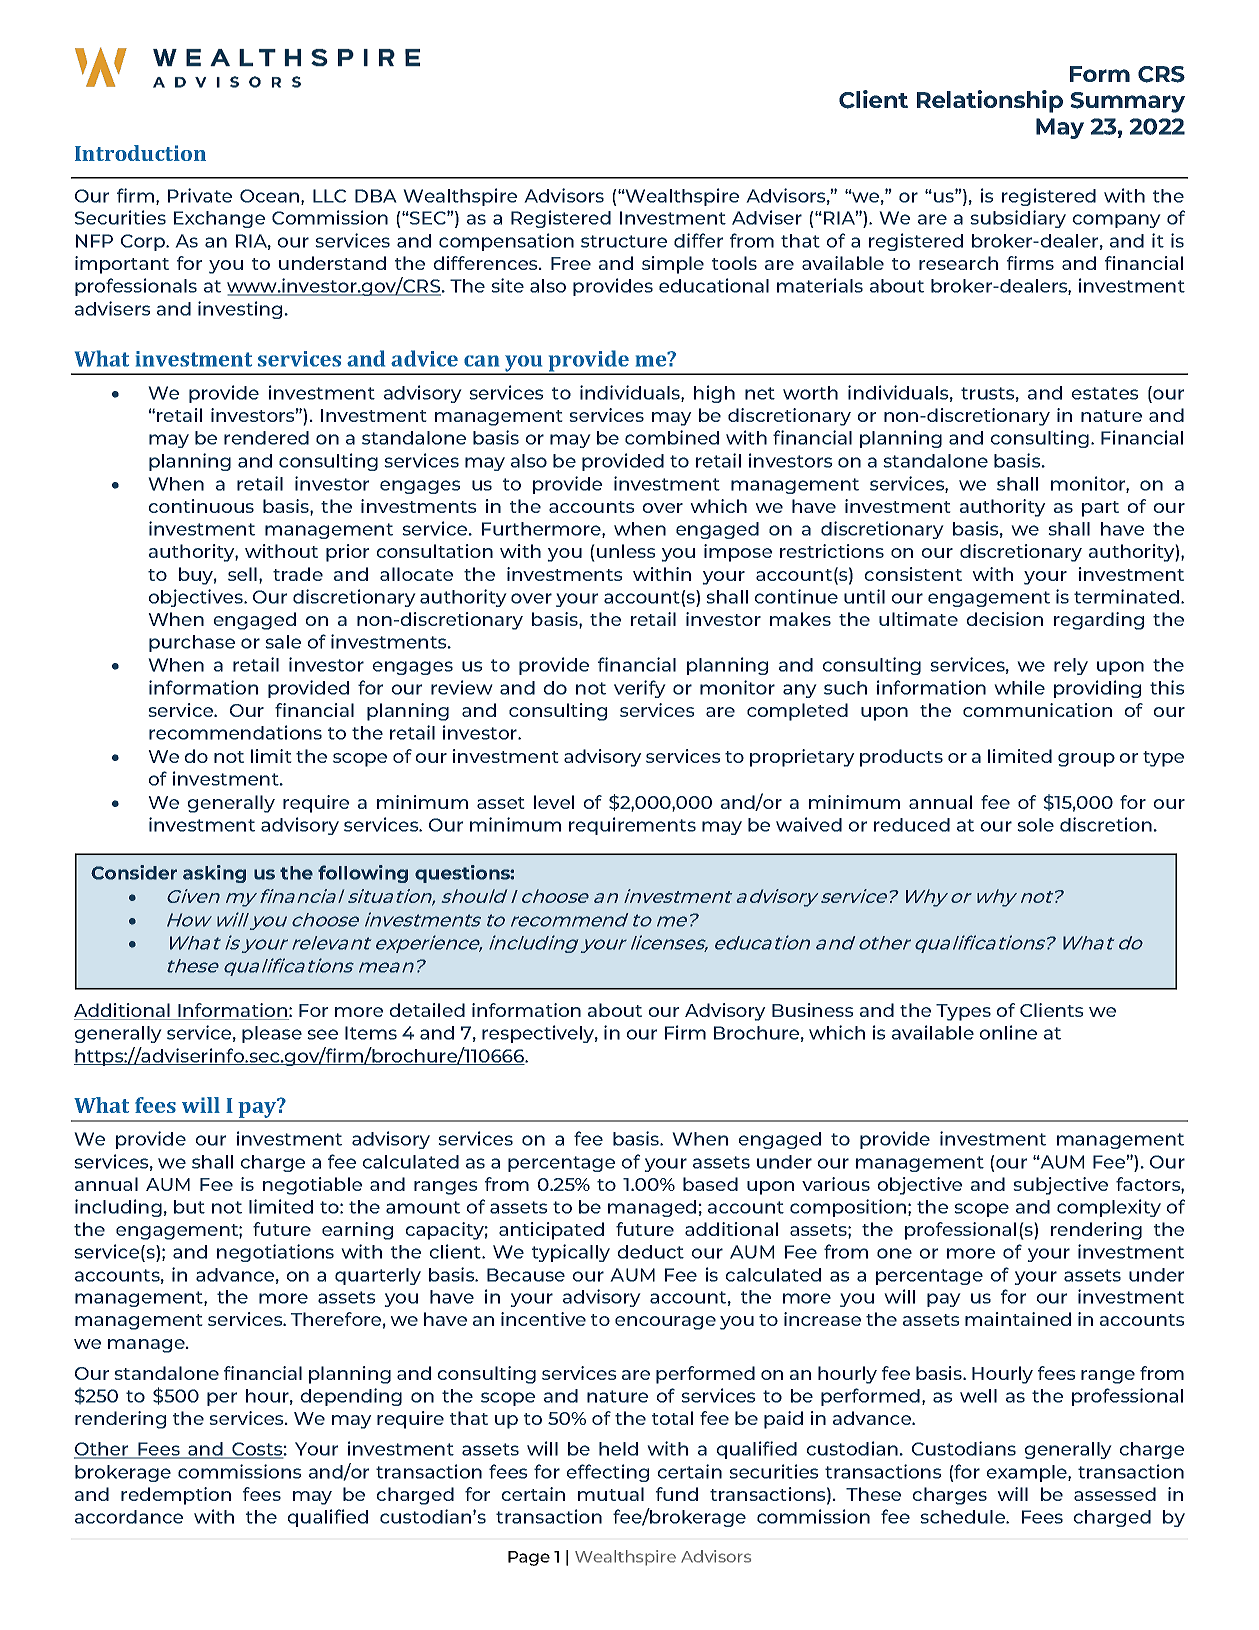 Image resolution: width=1259 pixels, height=1630 pixels. What do you see at coordinates (1035, 825) in the image?
I see `sole` at bounding box center [1035, 825].
